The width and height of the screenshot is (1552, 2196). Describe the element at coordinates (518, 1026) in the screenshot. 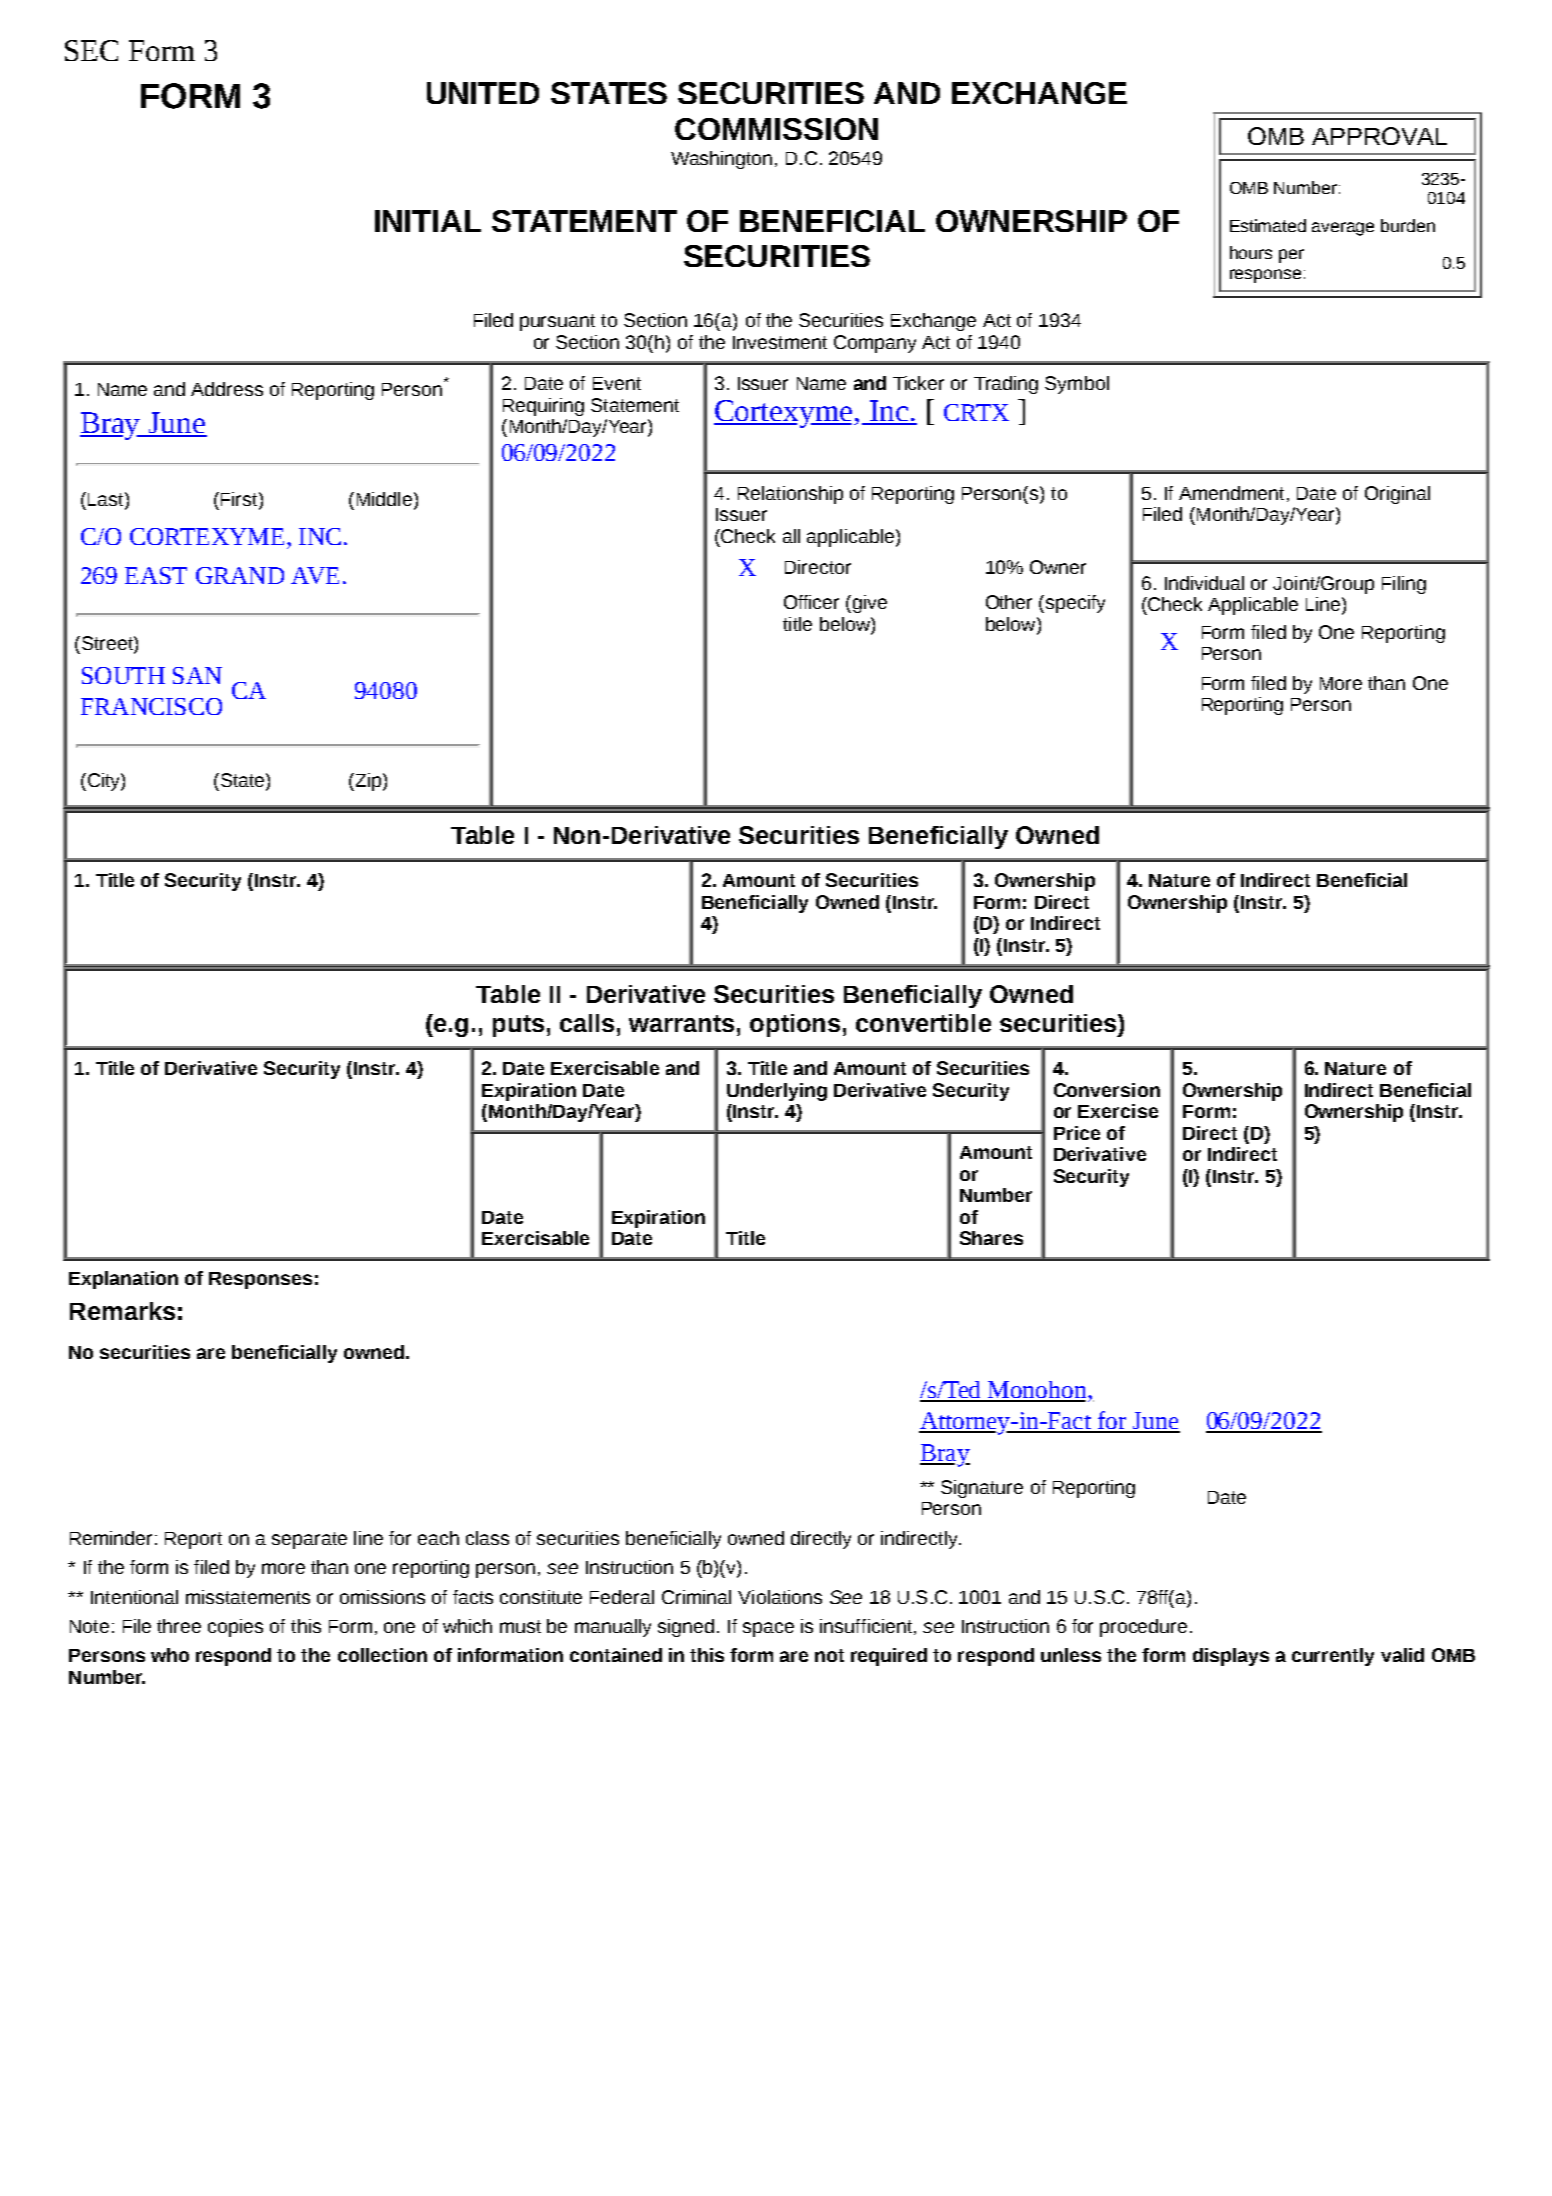

I see `puts` at that location.
